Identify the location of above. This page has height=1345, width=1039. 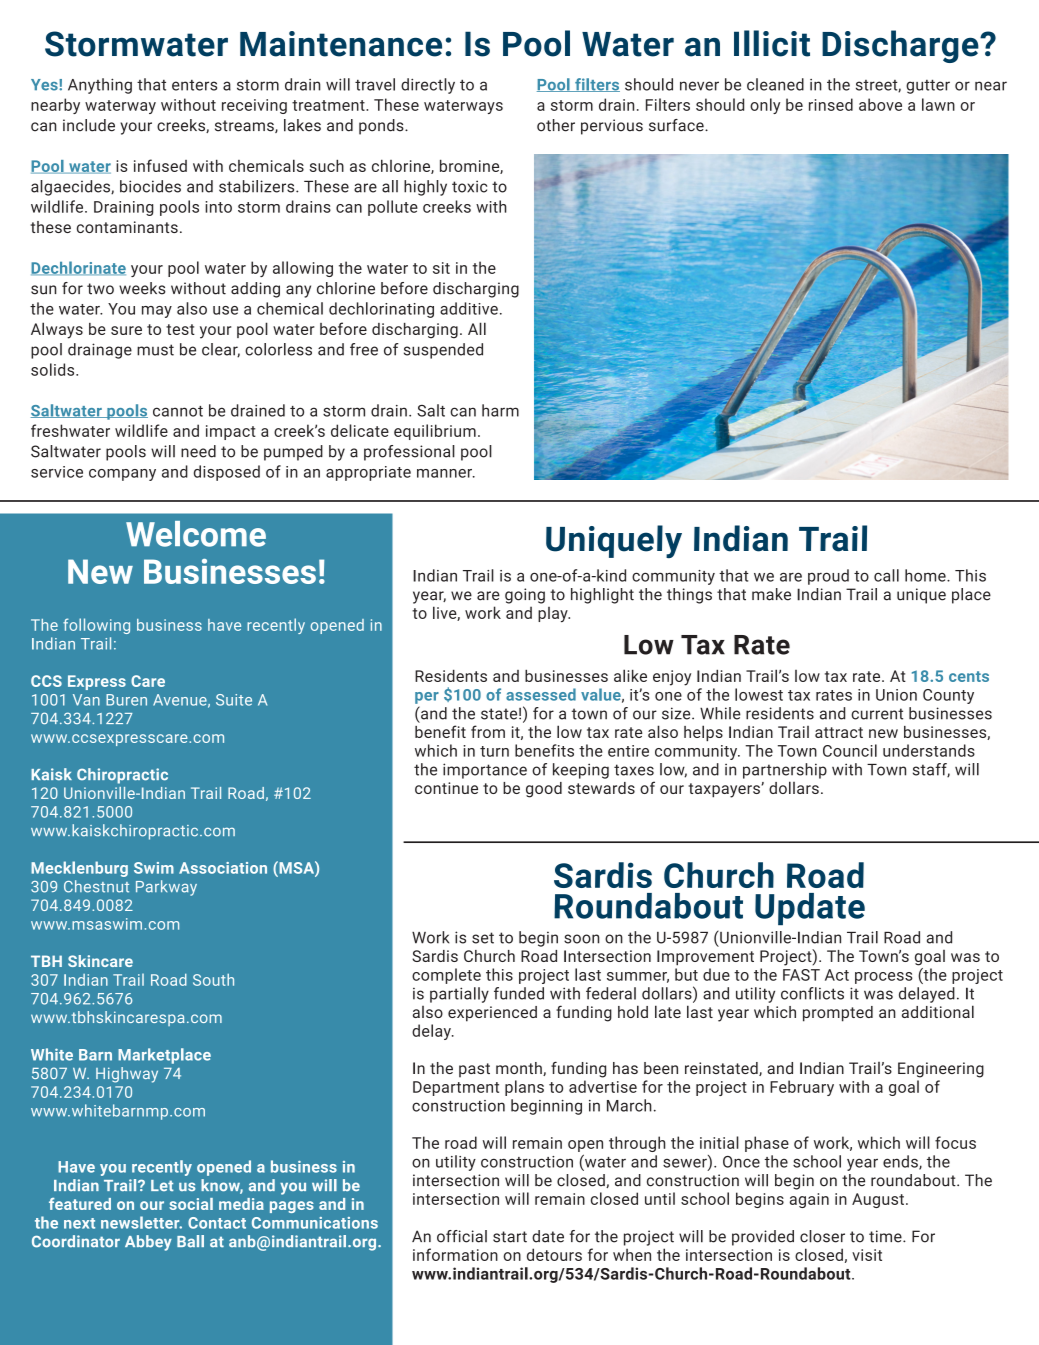
(880, 104).
